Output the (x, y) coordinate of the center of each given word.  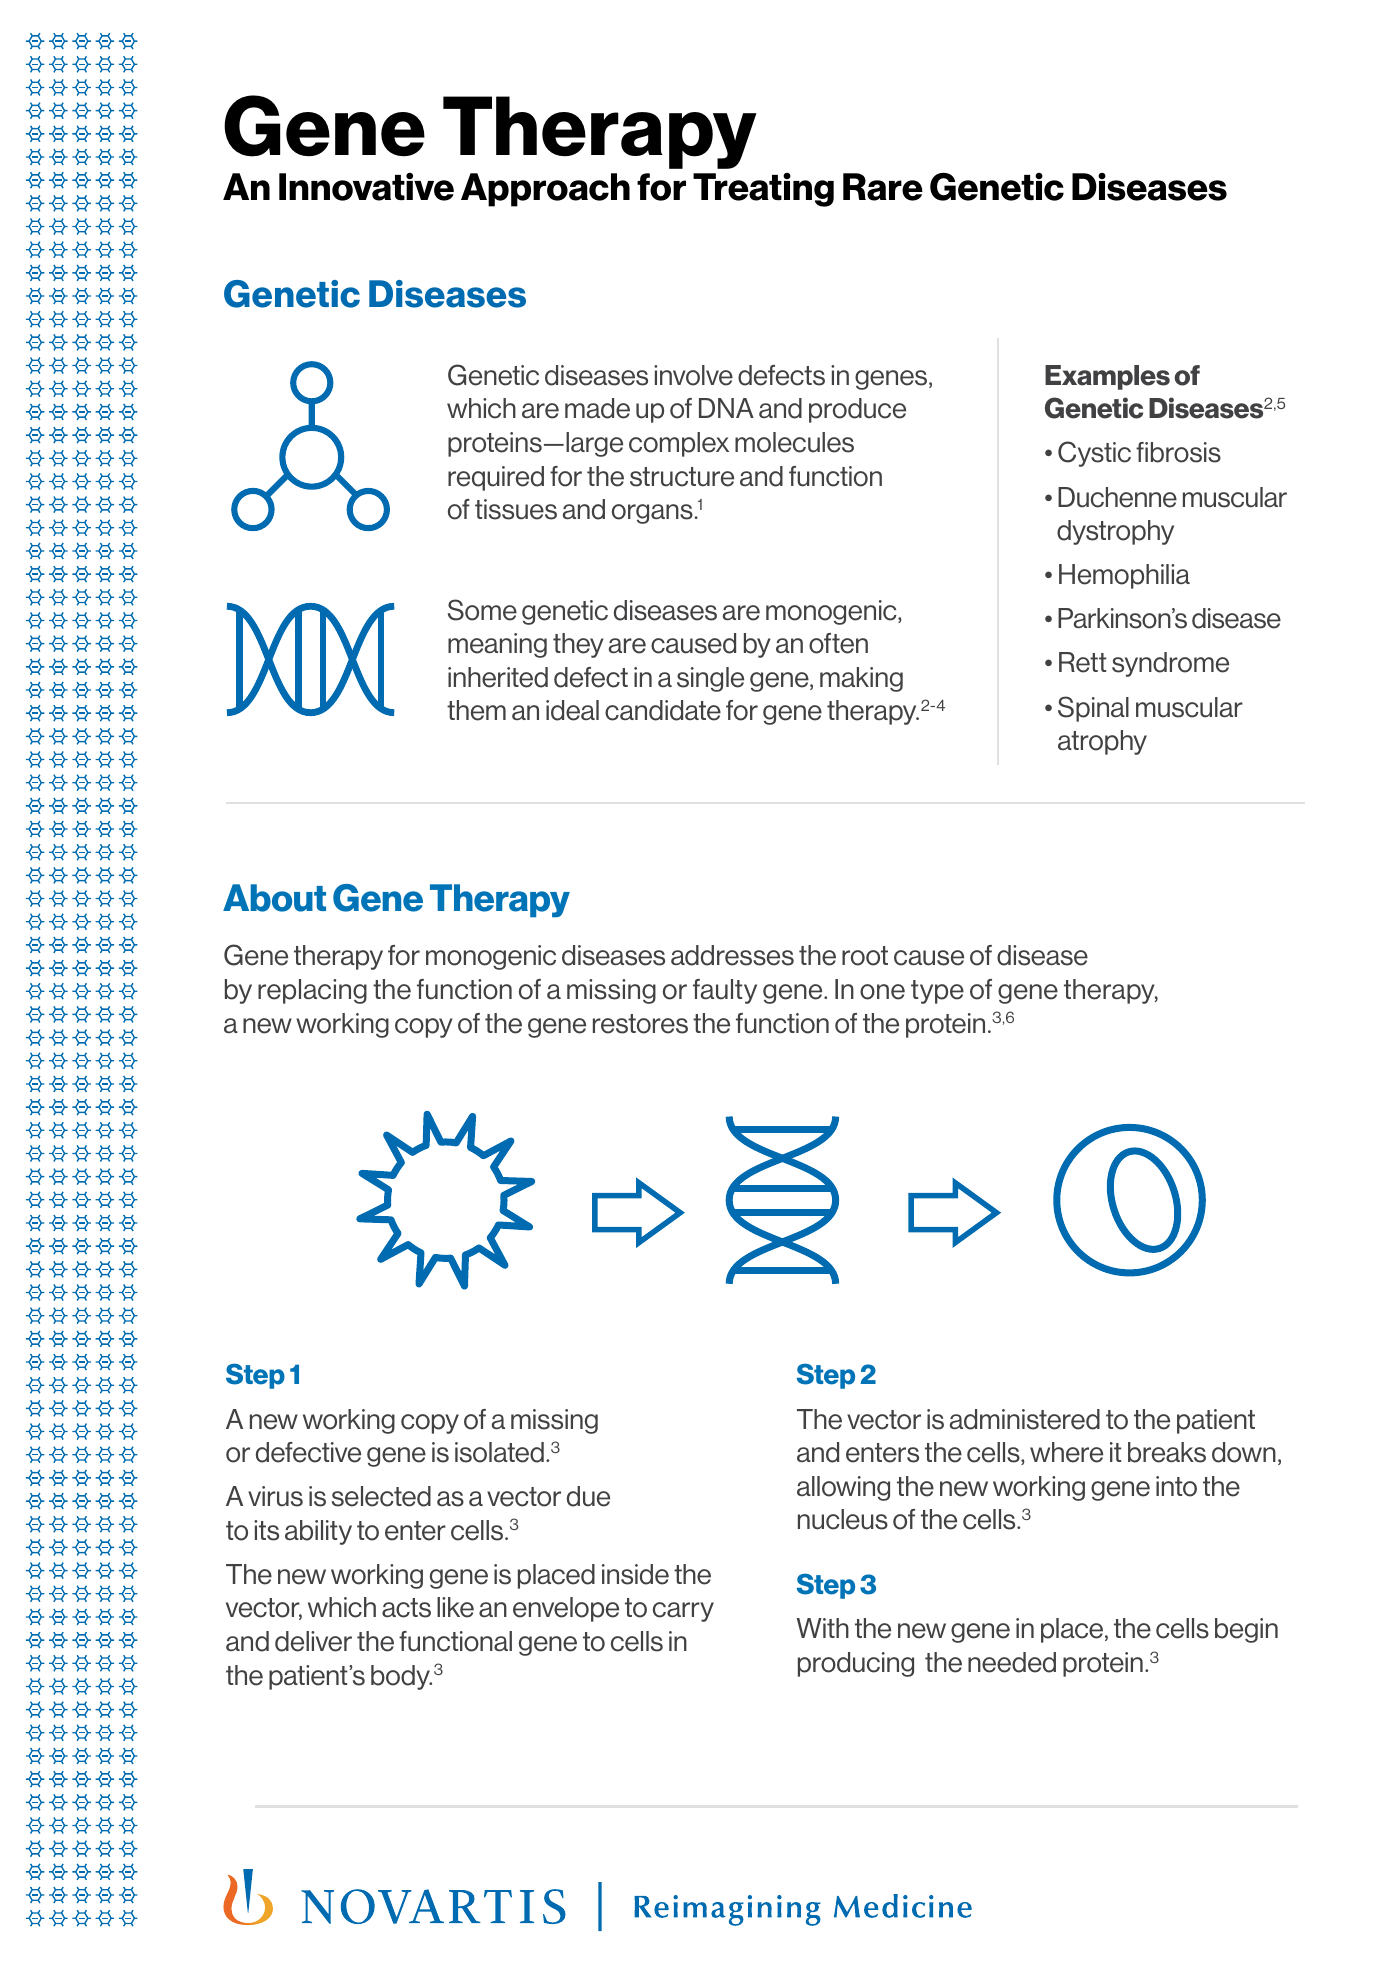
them (476, 710)
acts (406, 1608)
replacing (312, 991)
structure (682, 477)
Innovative (366, 187)
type (937, 992)
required (496, 478)
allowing (843, 1488)
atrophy (1102, 742)
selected (381, 1496)
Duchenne (1117, 497)
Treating (763, 190)
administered (1024, 1419)
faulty (725, 991)
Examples (1107, 377)
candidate (663, 710)
